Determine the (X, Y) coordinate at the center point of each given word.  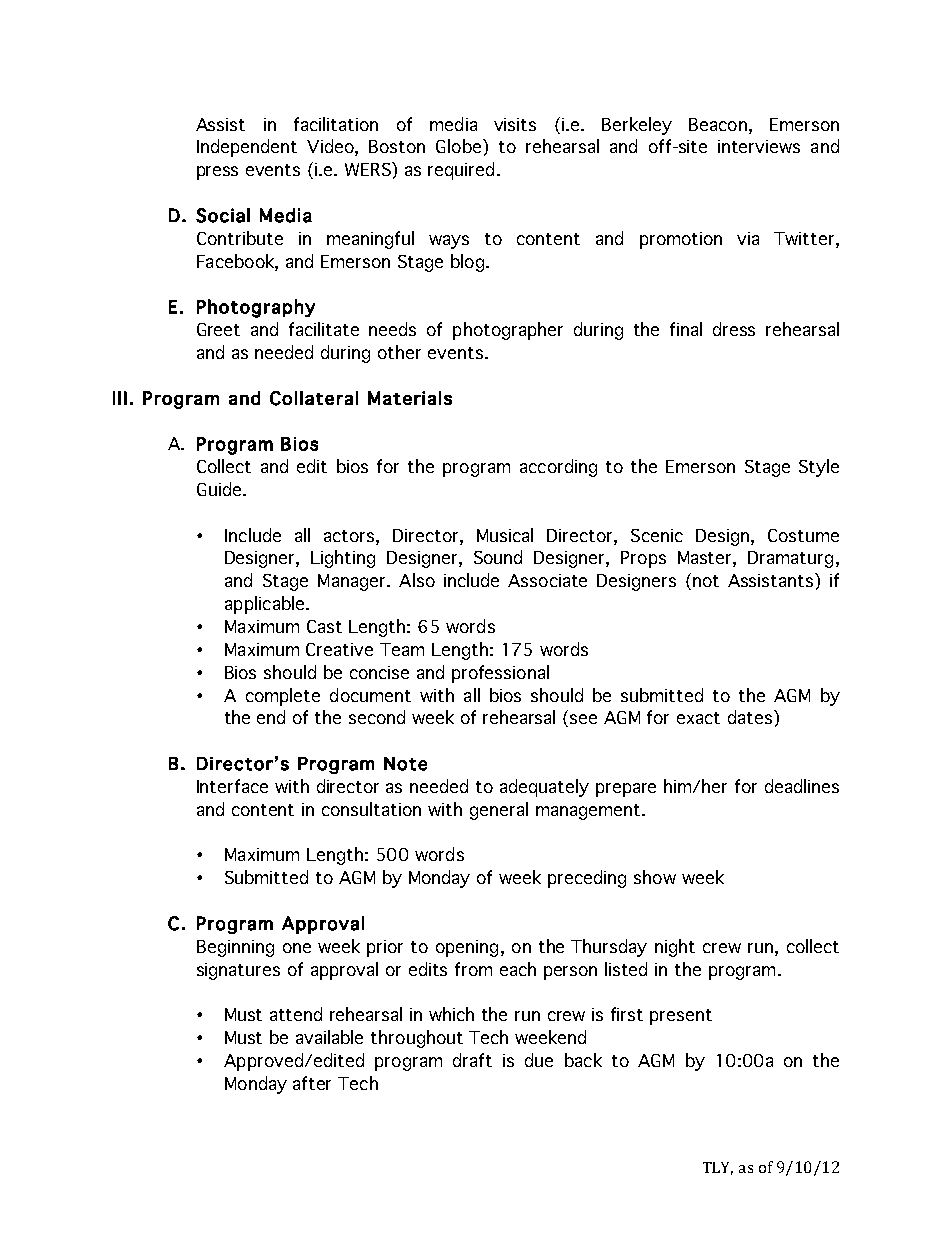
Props (643, 559)
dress (734, 329)
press (217, 173)
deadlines (802, 786)
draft (472, 1060)
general (499, 811)
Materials (410, 398)
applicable (266, 605)
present (681, 1017)
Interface (232, 786)
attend (296, 1014)
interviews (759, 146)
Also (417, 580)
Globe (458, 146)
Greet (218, 329)
